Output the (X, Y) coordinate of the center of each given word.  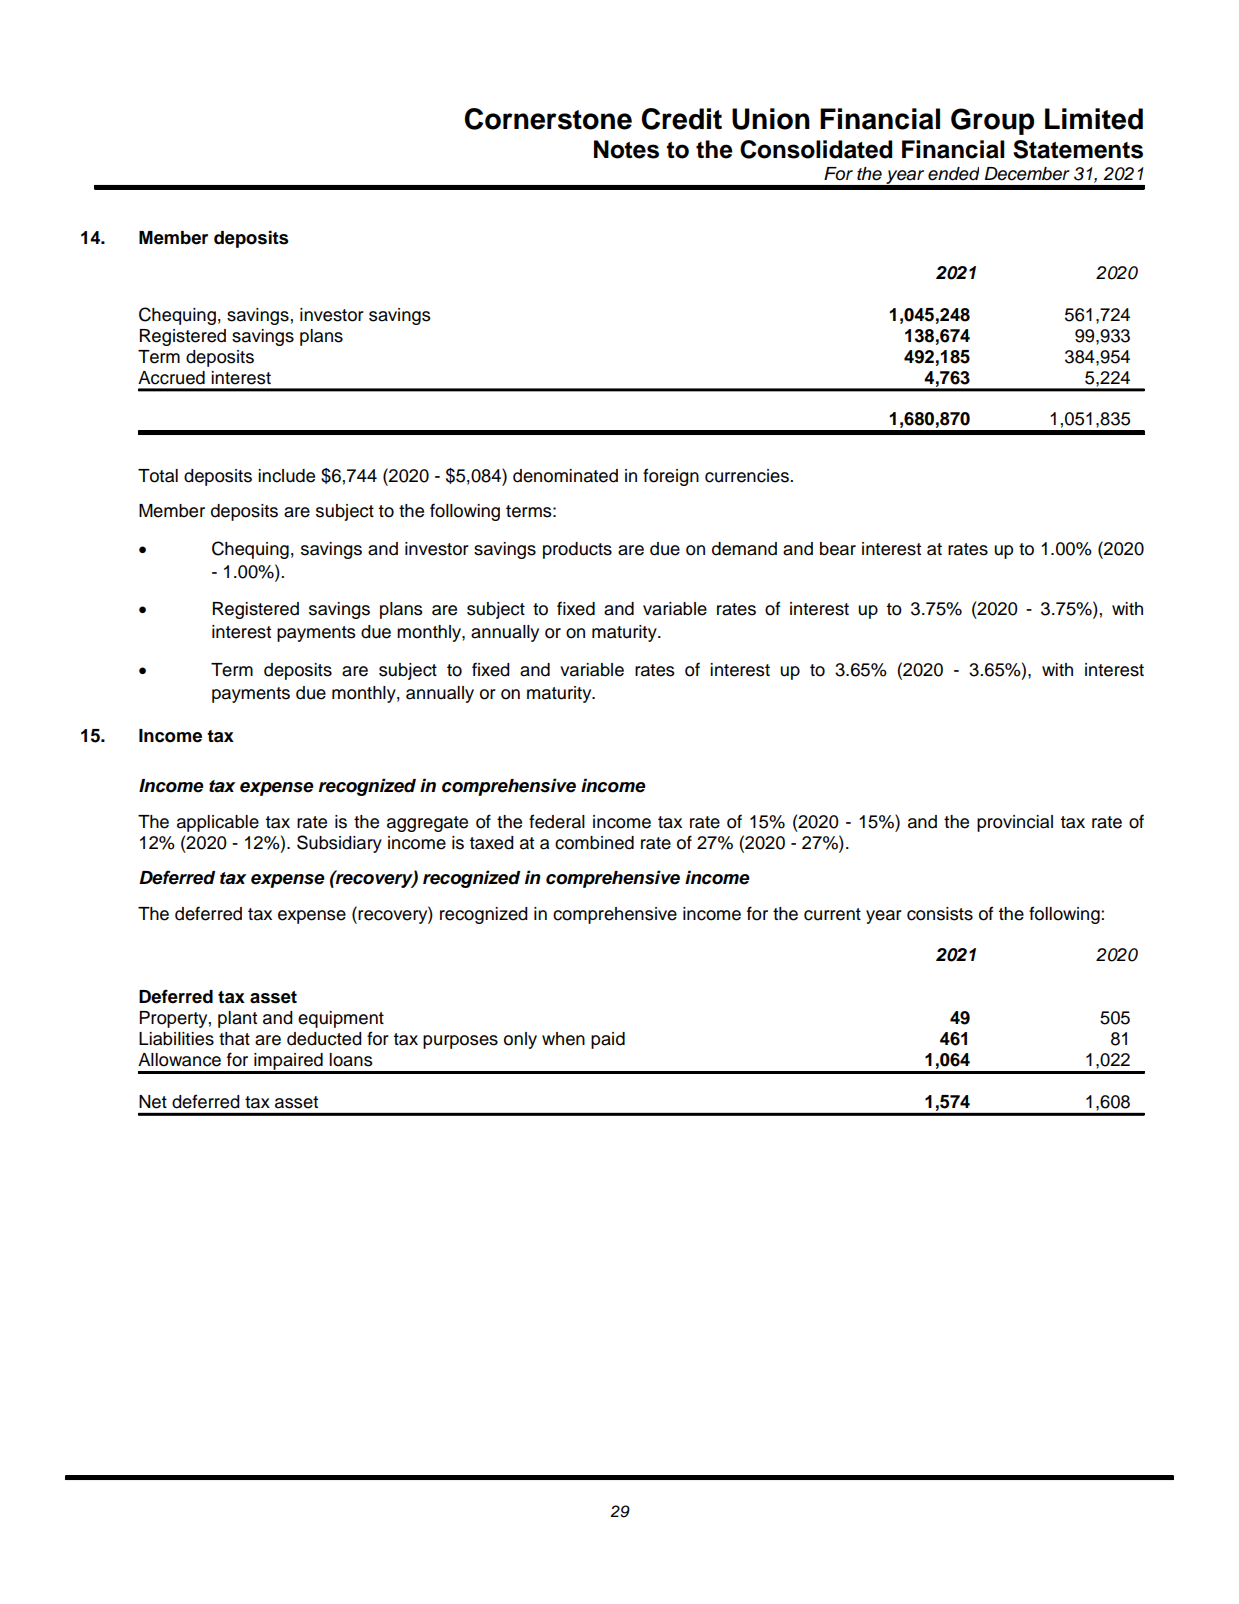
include (286, 476)
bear (838, 549)
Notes (626, 149)
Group (992, 121)
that (234, 1039)
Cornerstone (548, 119)
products (577, 550)
